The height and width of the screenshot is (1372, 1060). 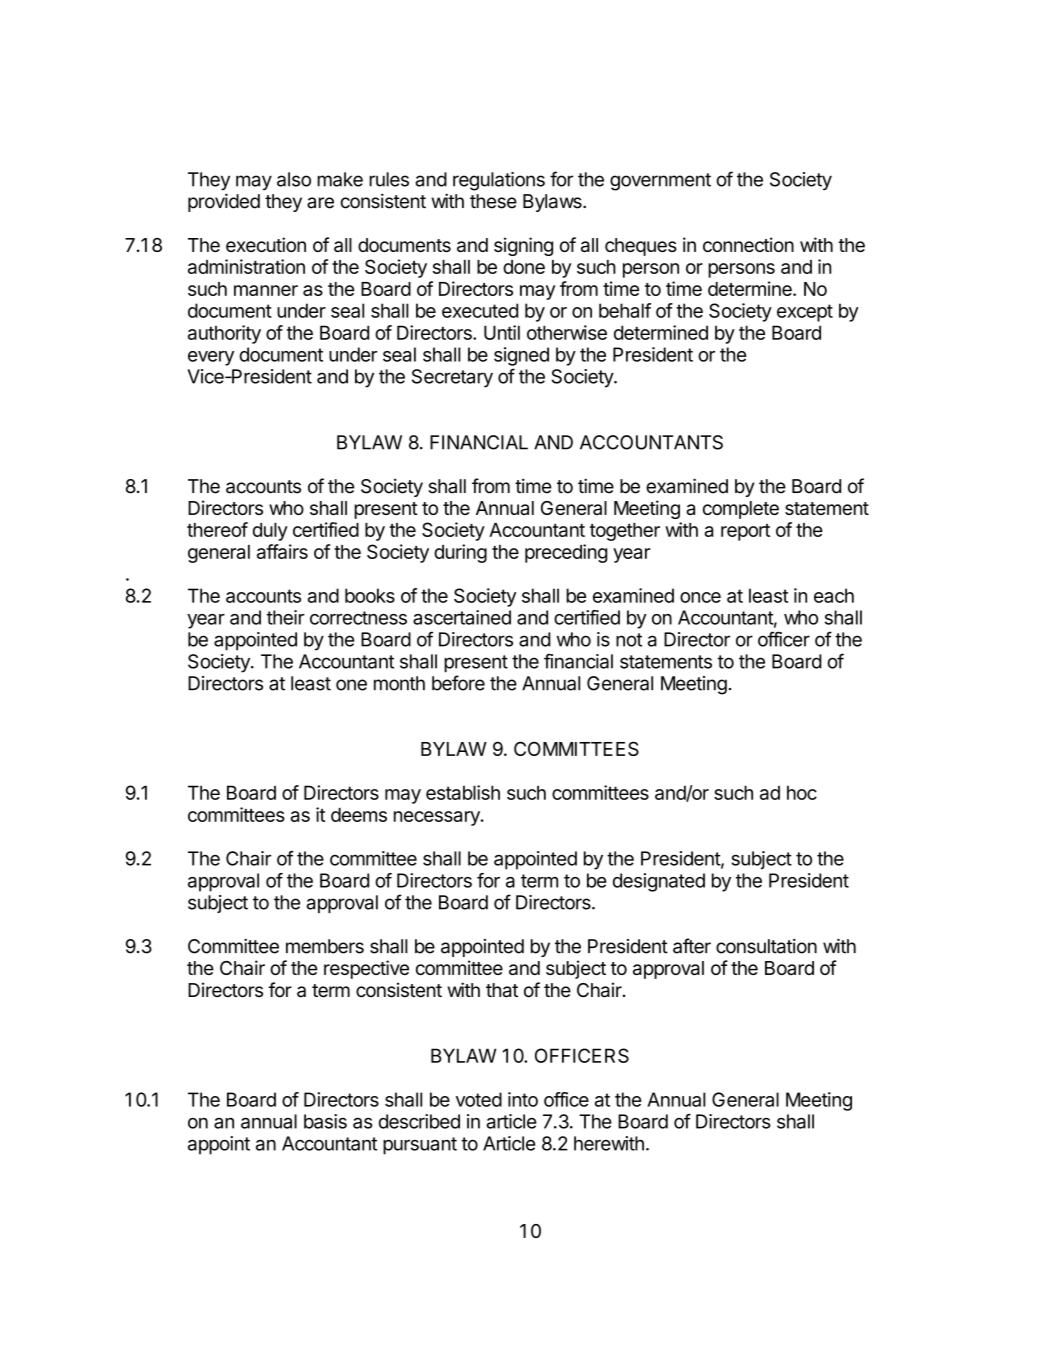 I want to click on consultation, so click(x=766, y=946).
